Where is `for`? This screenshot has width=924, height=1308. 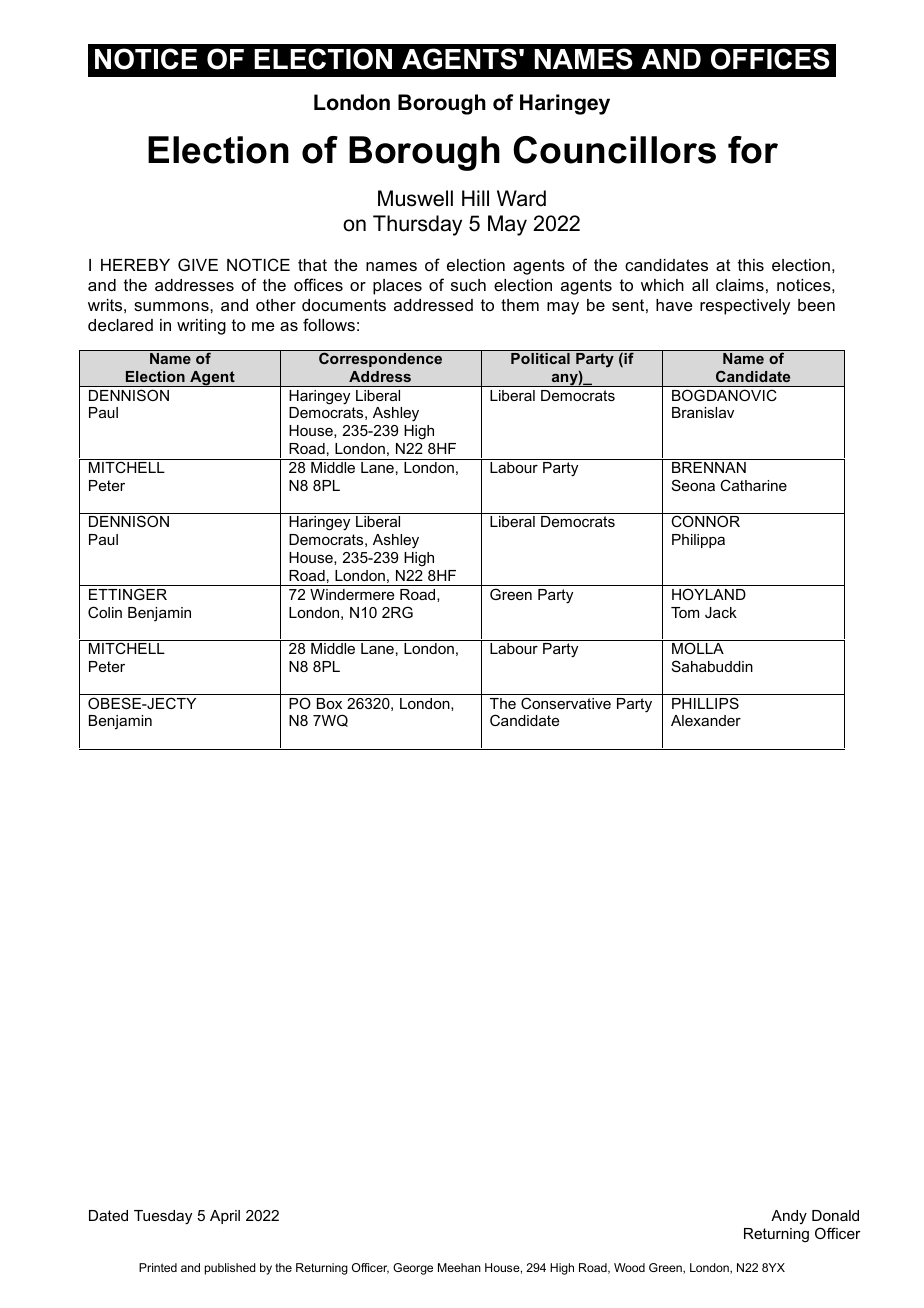
for is located at coordinates (753, 150).
